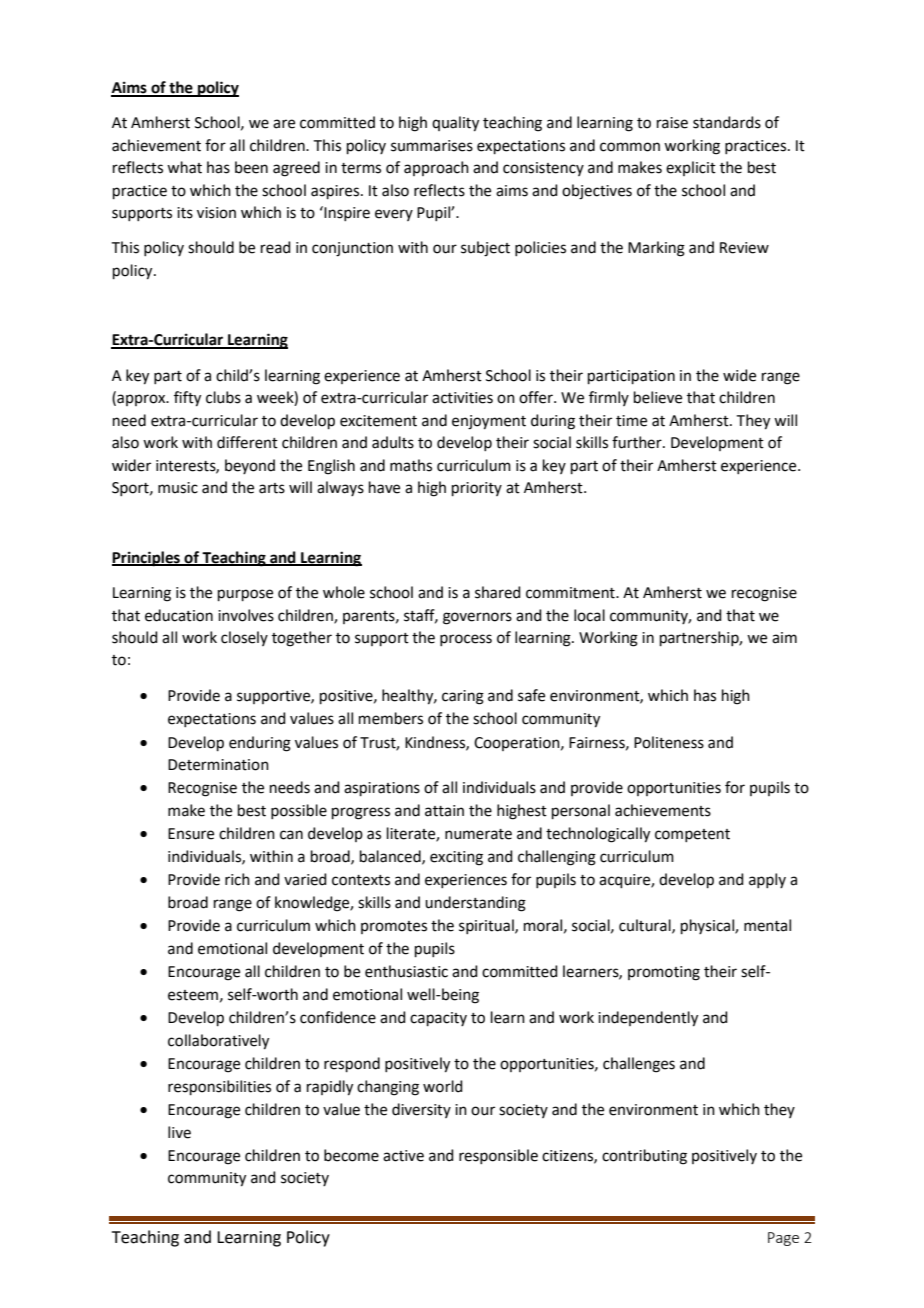 The height and width of the image is (1308, 924). What do you see at coordinates (692, 835) in the image?
I see `competent` at bounding box center [692, 835].
